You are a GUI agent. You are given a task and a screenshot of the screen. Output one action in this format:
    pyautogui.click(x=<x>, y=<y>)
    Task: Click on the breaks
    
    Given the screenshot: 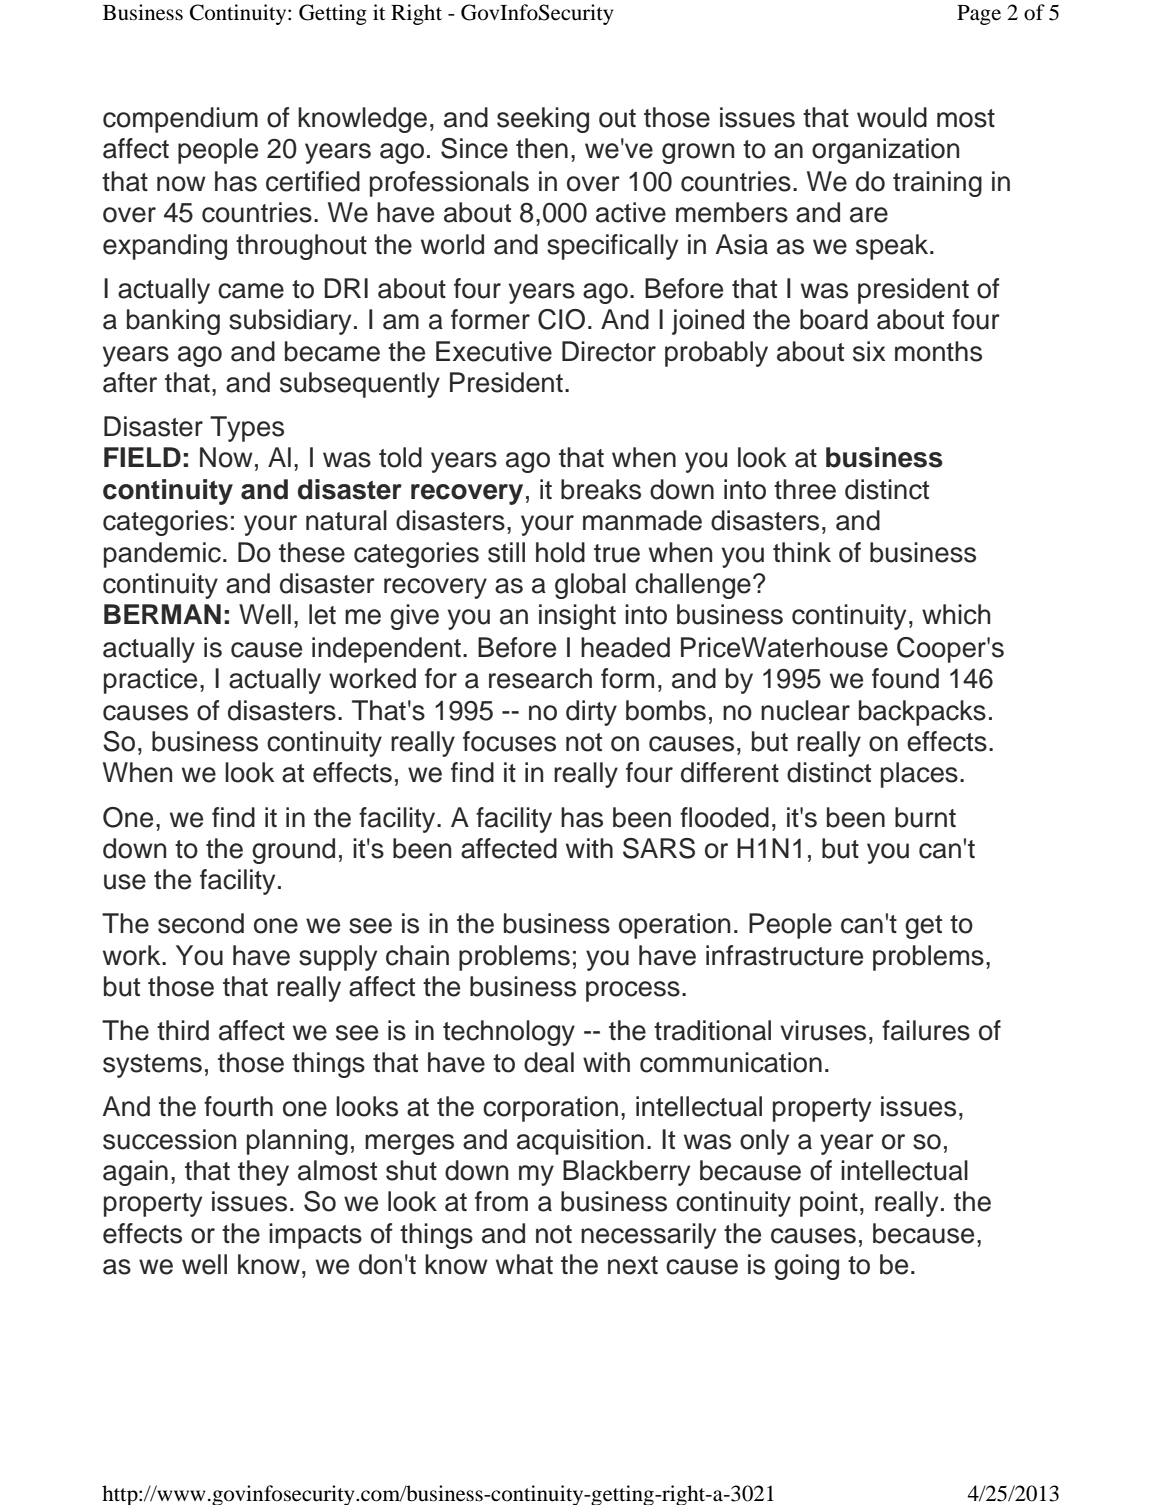 What is the action you would take?
    pyautogui.click(x=601, y=489)
